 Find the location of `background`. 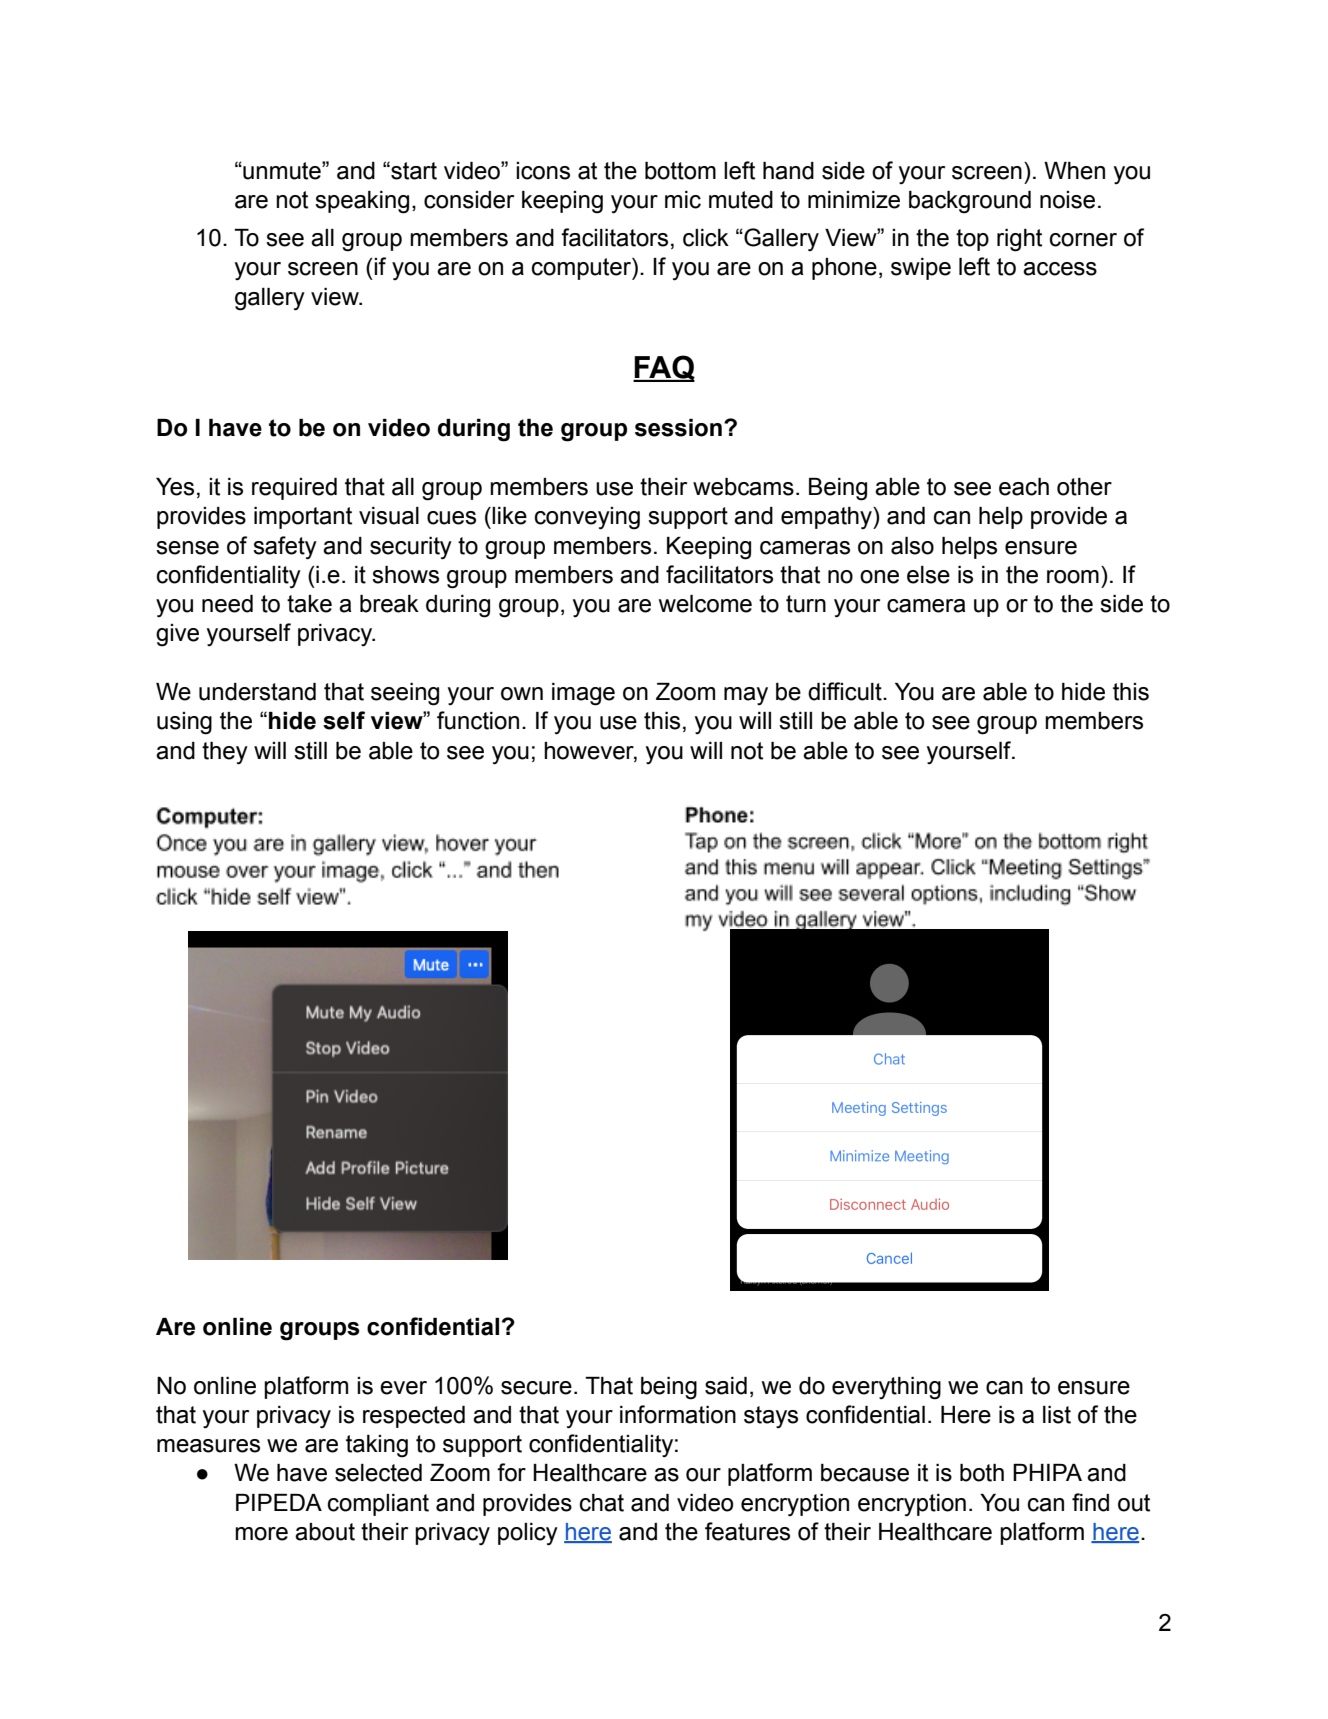

background is located at coordinates (970, 202).
